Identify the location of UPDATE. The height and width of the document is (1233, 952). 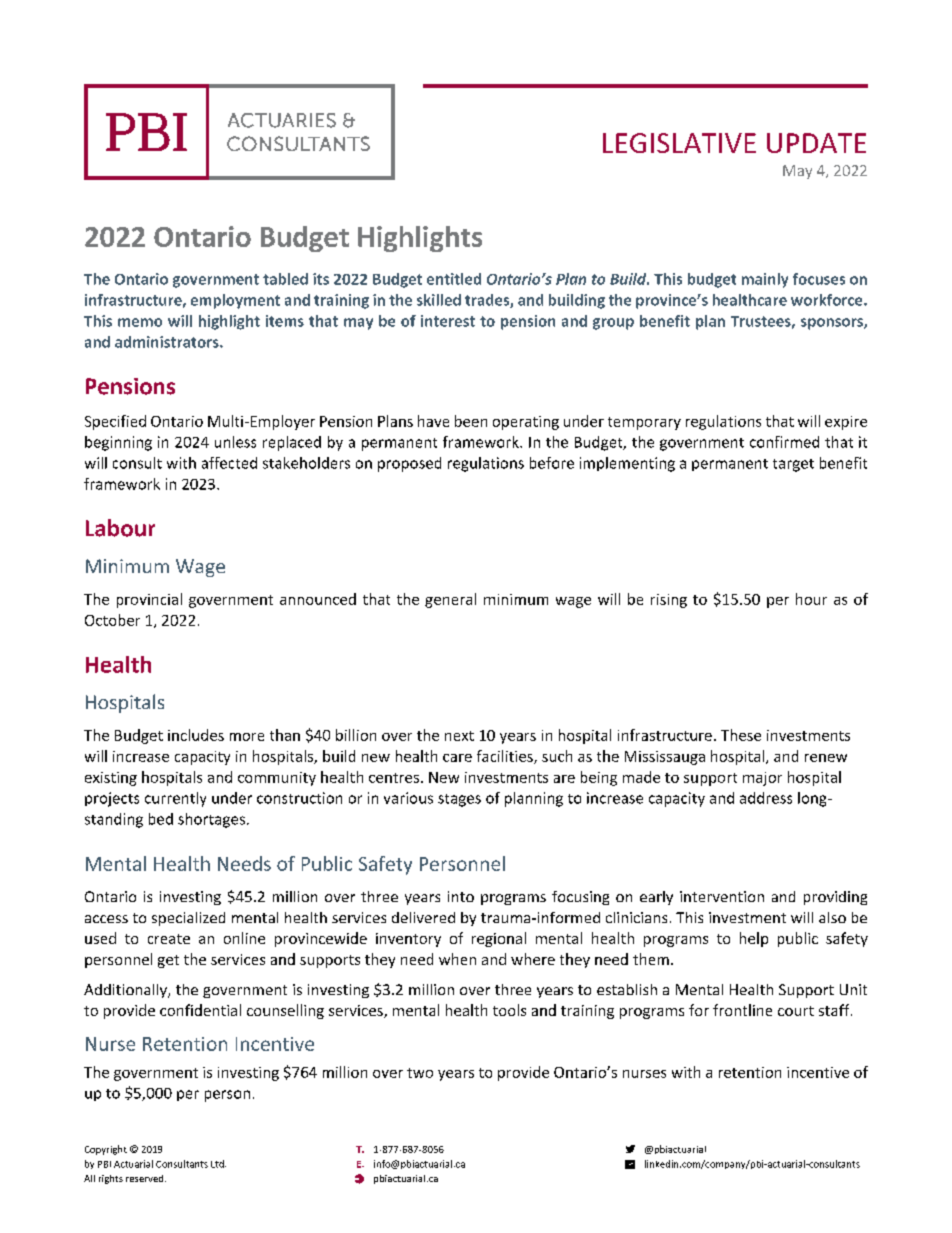
(816, 143).
